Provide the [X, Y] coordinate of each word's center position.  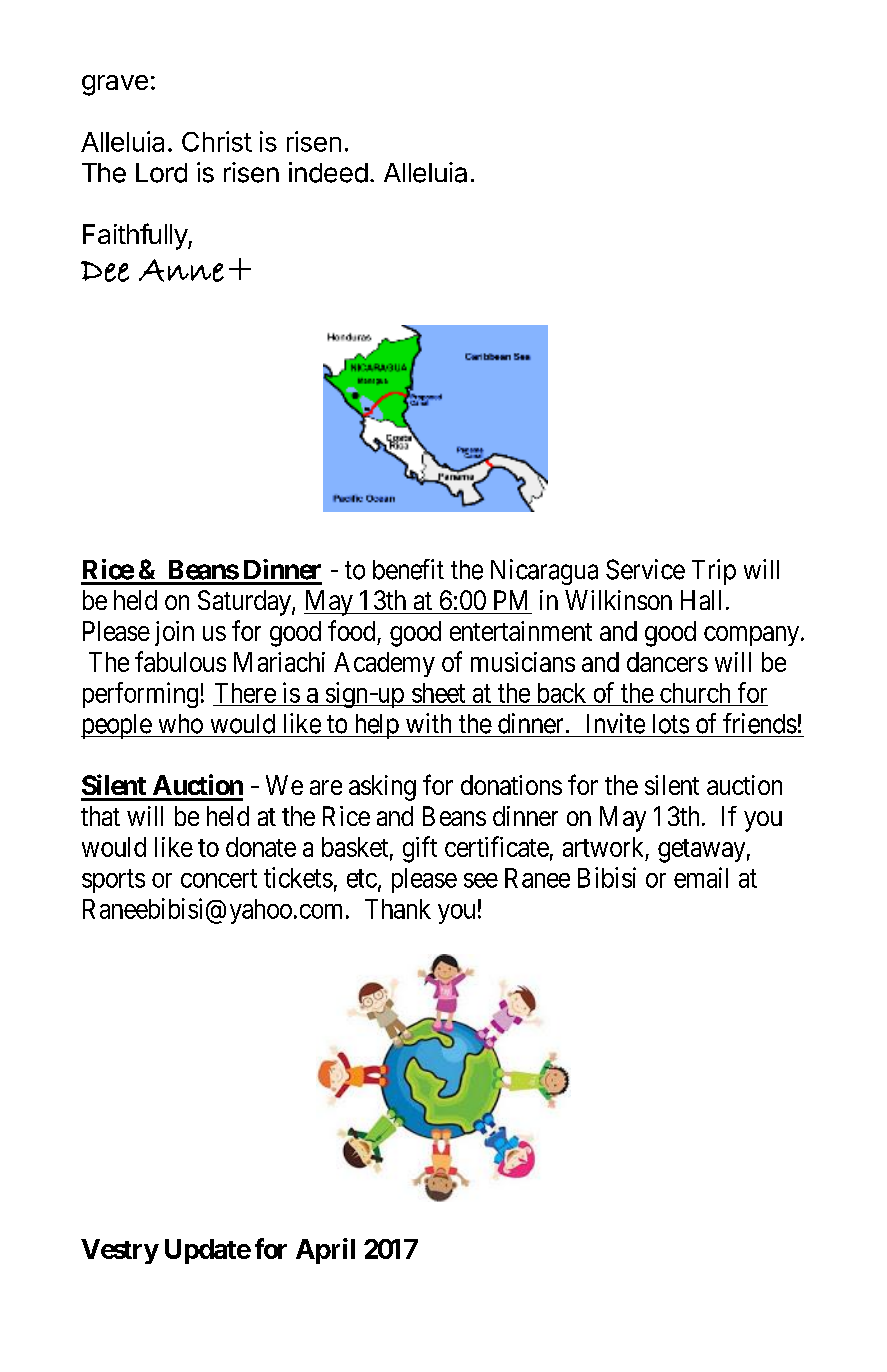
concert [219, 878]
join [174, 633]
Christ [217, 141]
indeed [328, 172]
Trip [714, 572]
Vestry [120, 1251]
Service [645, 569]
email [701, 877]
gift [420, 849]
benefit [408, 569]
